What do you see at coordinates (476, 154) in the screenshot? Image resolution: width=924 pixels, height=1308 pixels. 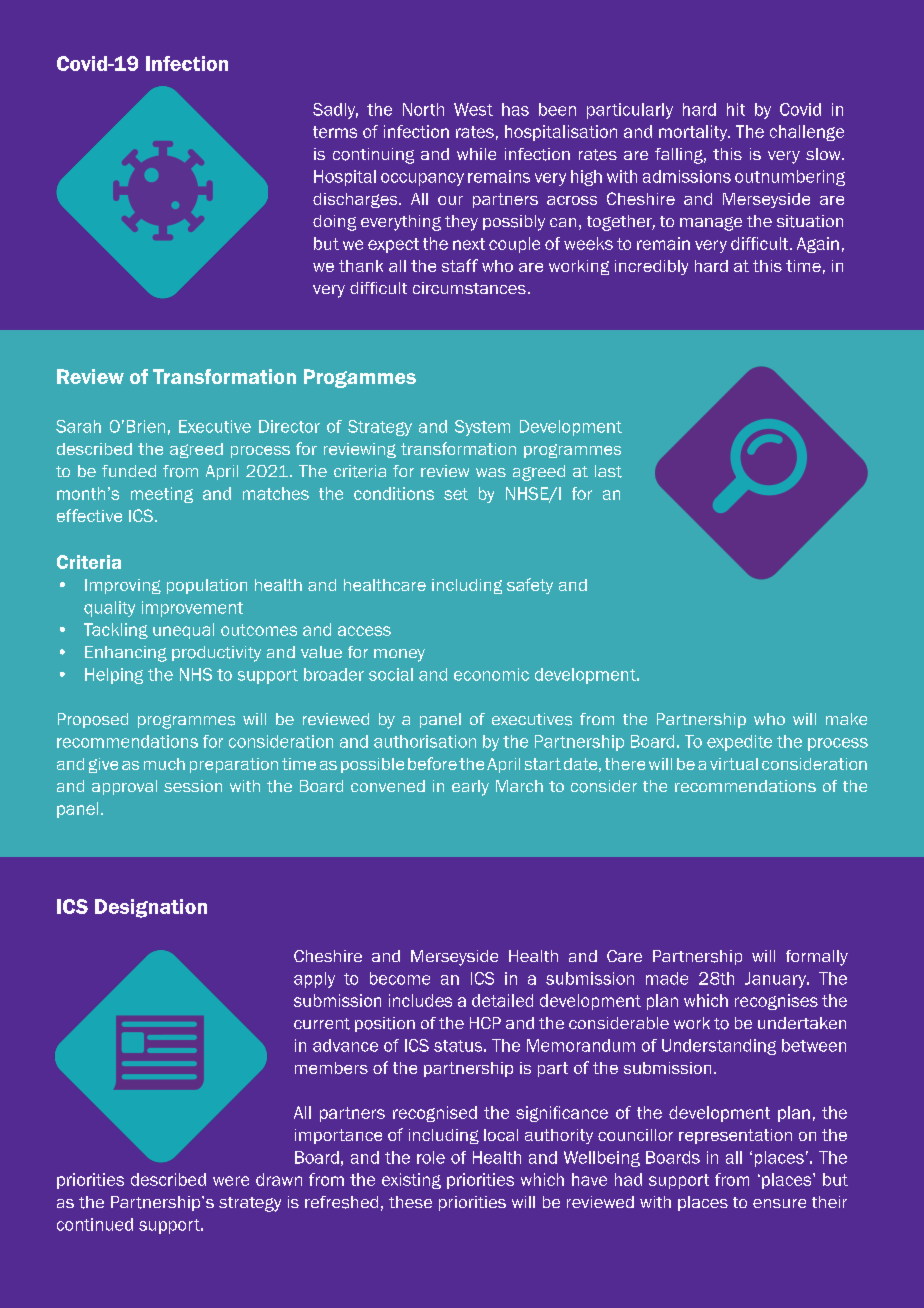 I see `while` at bounding box center [476, 154].
